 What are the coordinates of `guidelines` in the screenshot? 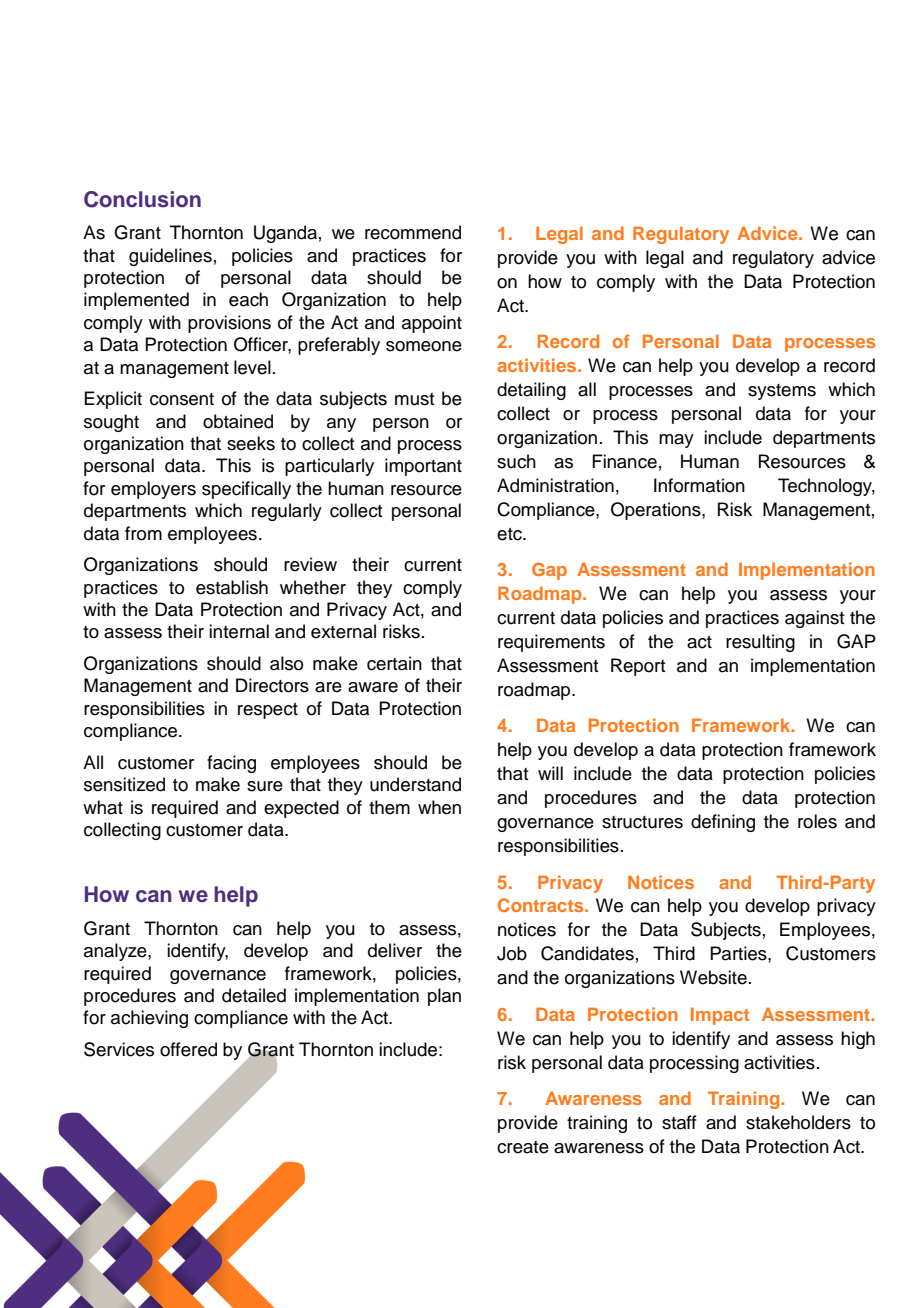 It's located at (170, 257).
